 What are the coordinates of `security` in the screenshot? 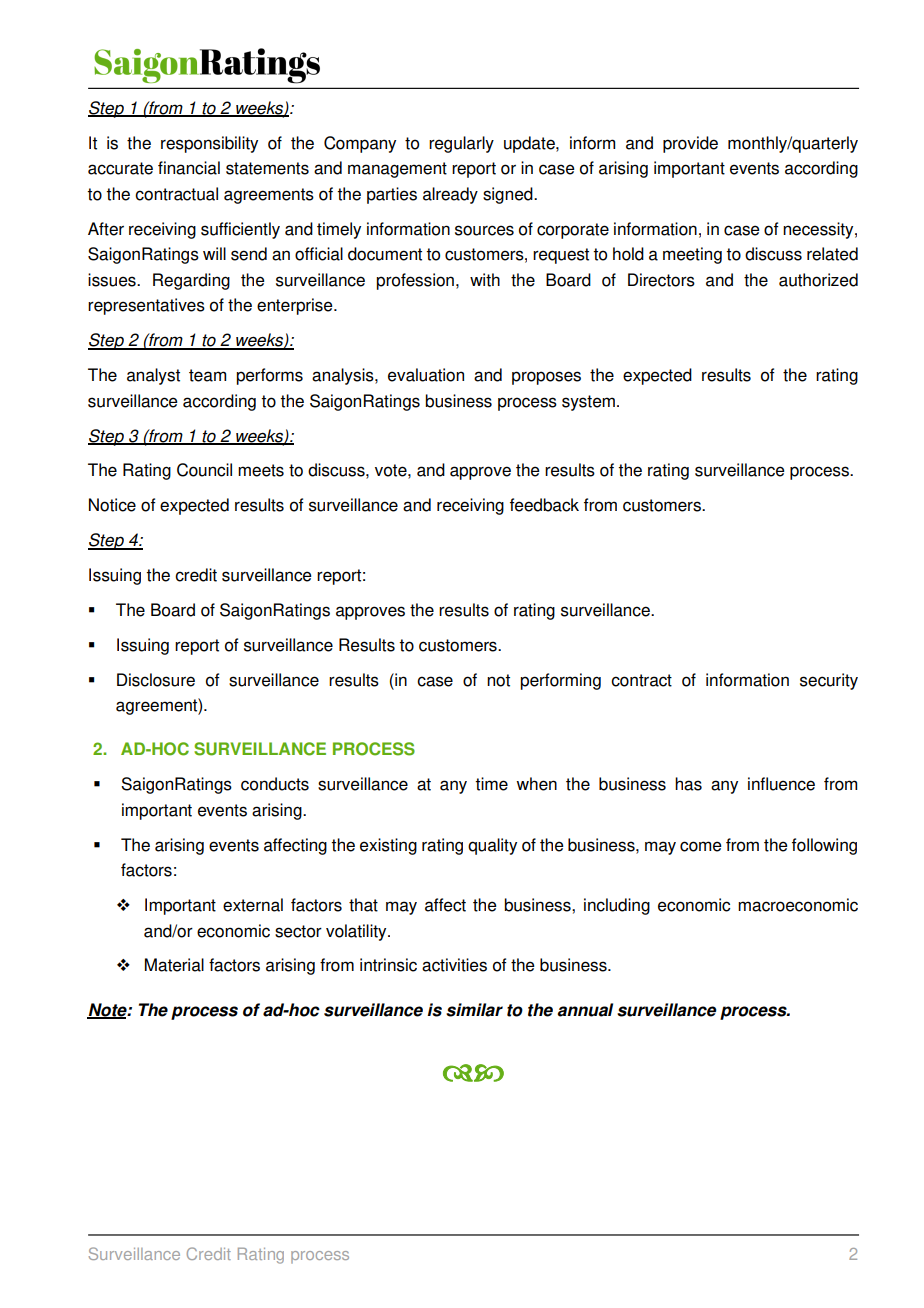 It's located at (829, 681).
